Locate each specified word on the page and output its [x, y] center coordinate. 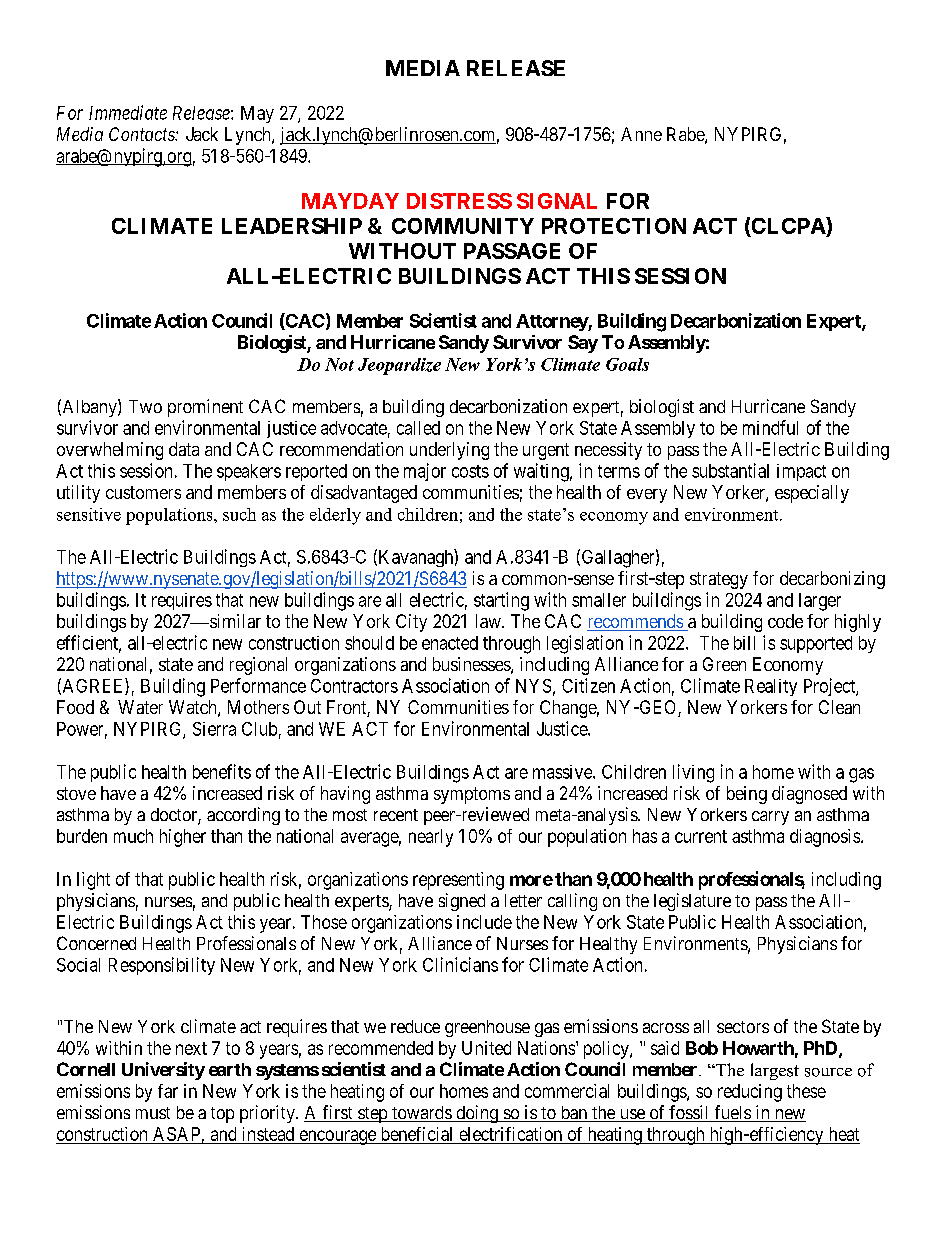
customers [143, 492]
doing [477, 1114]
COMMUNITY [463, 226]
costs [470, 471]
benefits [222, 771]
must [153, 1113]
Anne [641, 134]
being [747, 795]
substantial [730, 470]
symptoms [472, 795]
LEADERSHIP [292, 226]
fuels [732, 1113]
